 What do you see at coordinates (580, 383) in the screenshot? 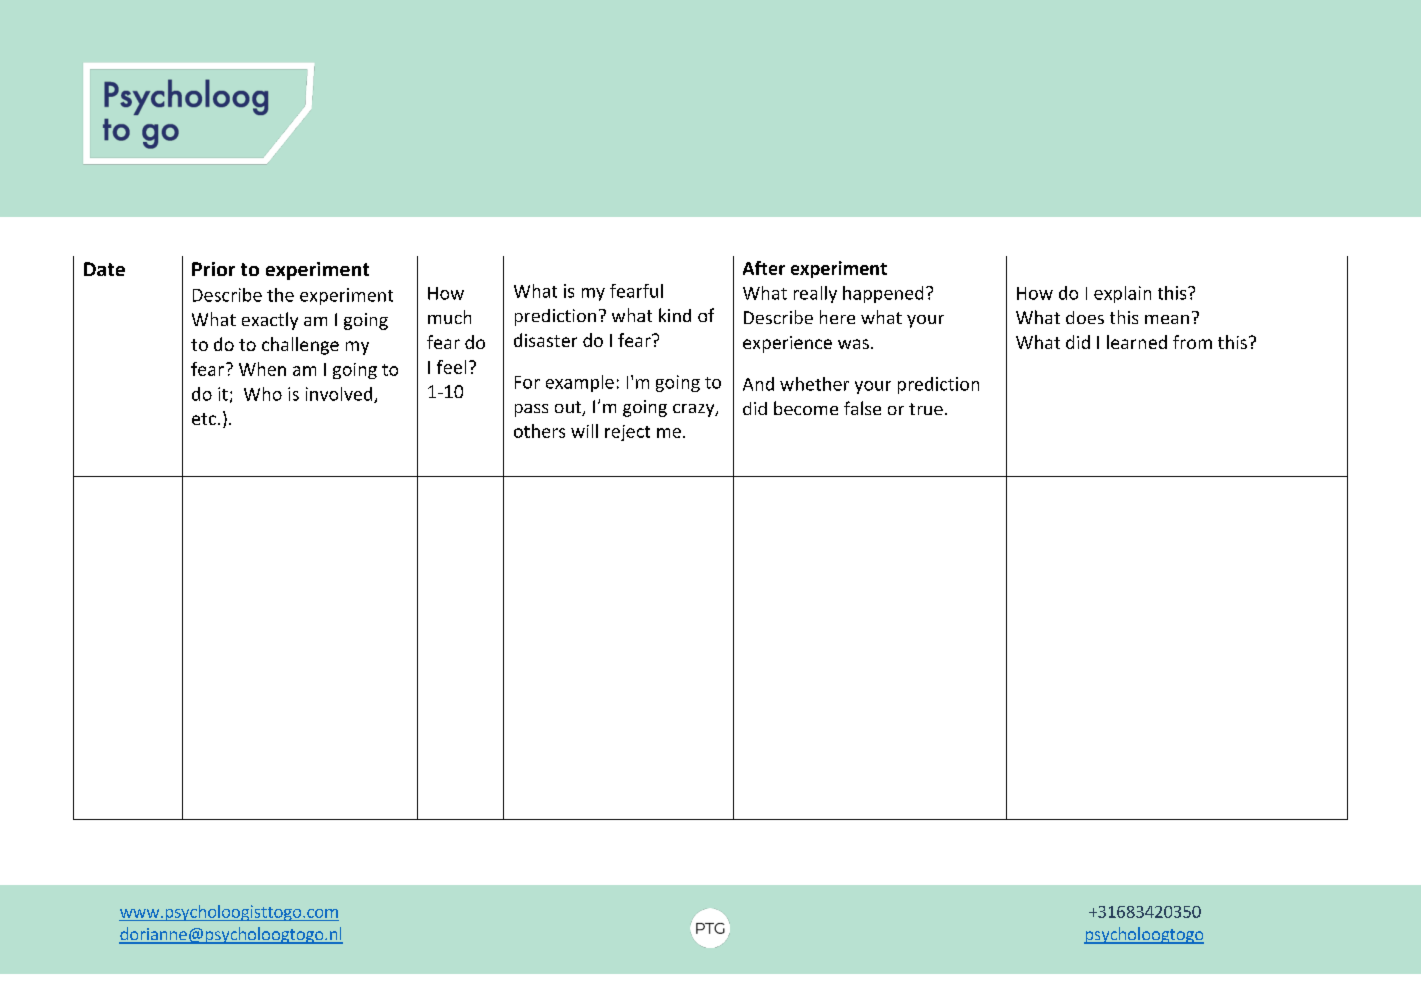
I see `example` at bounding box center [580, 383].
